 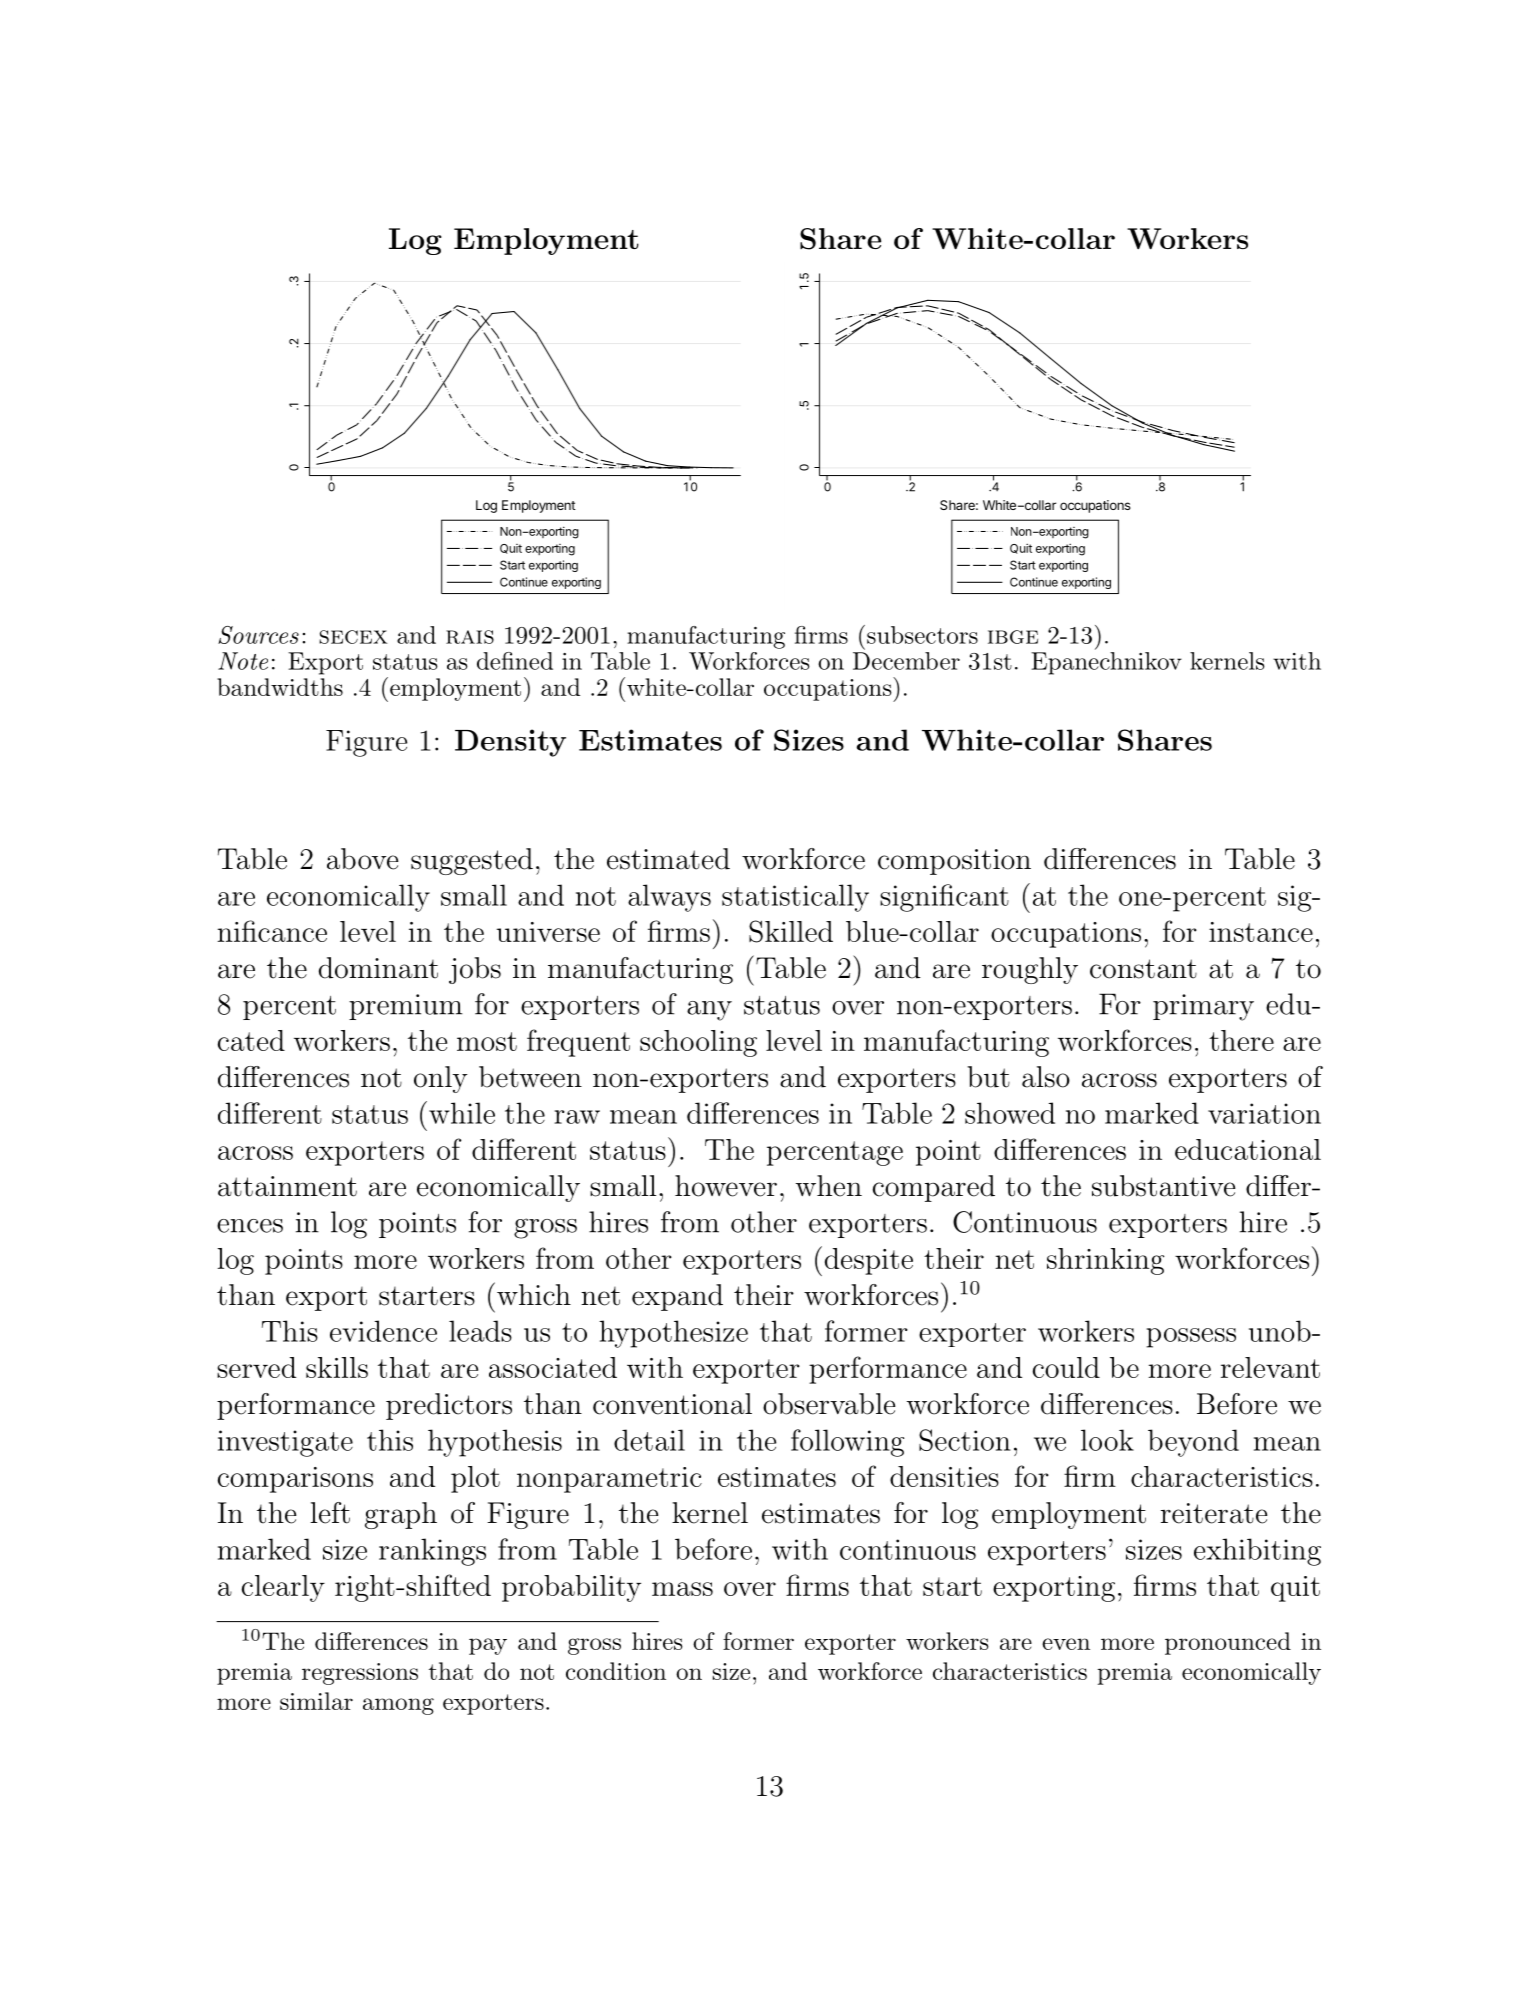 I want to click on any, so click(x=709, y=1011).
